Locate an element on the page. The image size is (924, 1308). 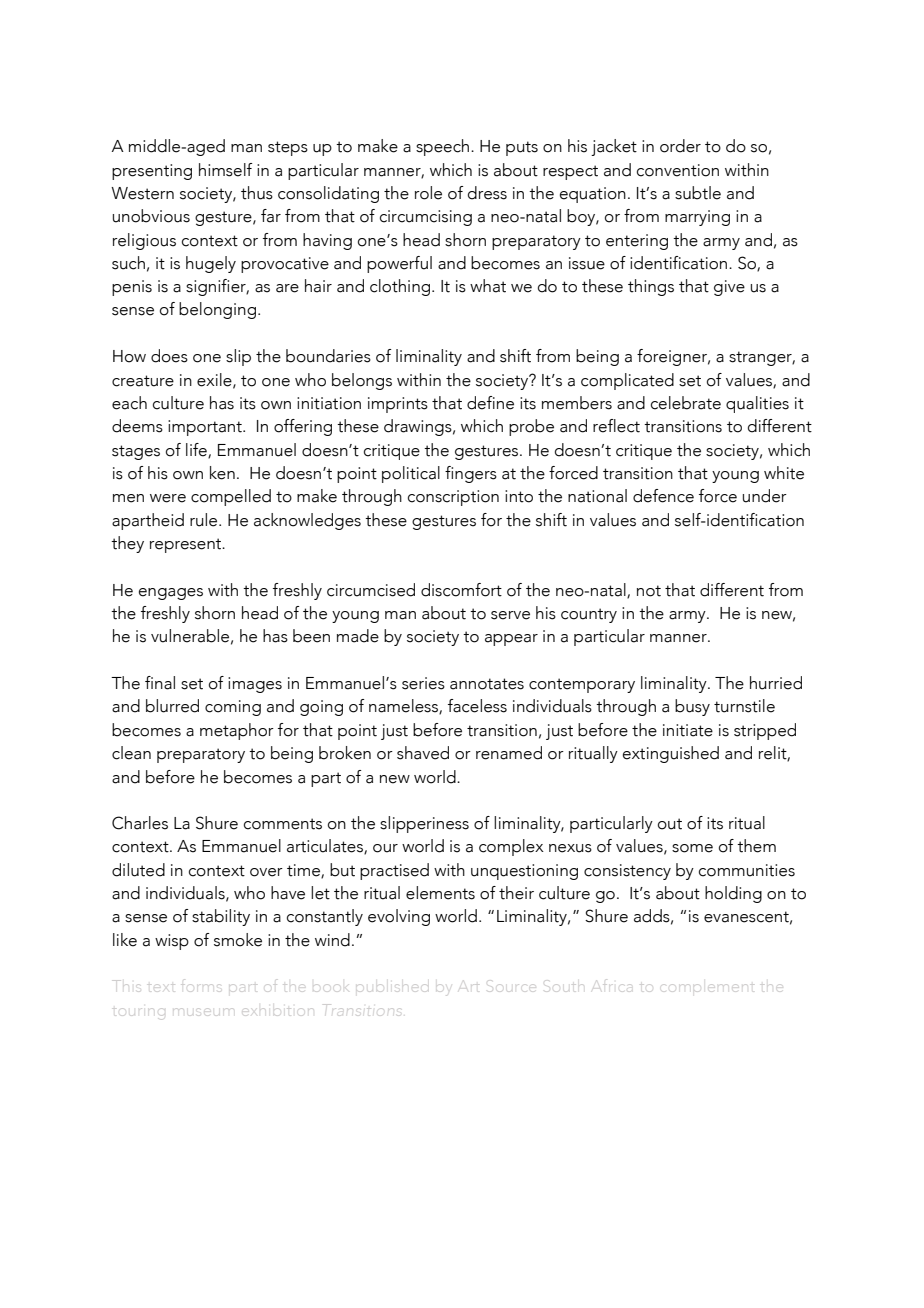
convention is located at coordinates (678, 170).
